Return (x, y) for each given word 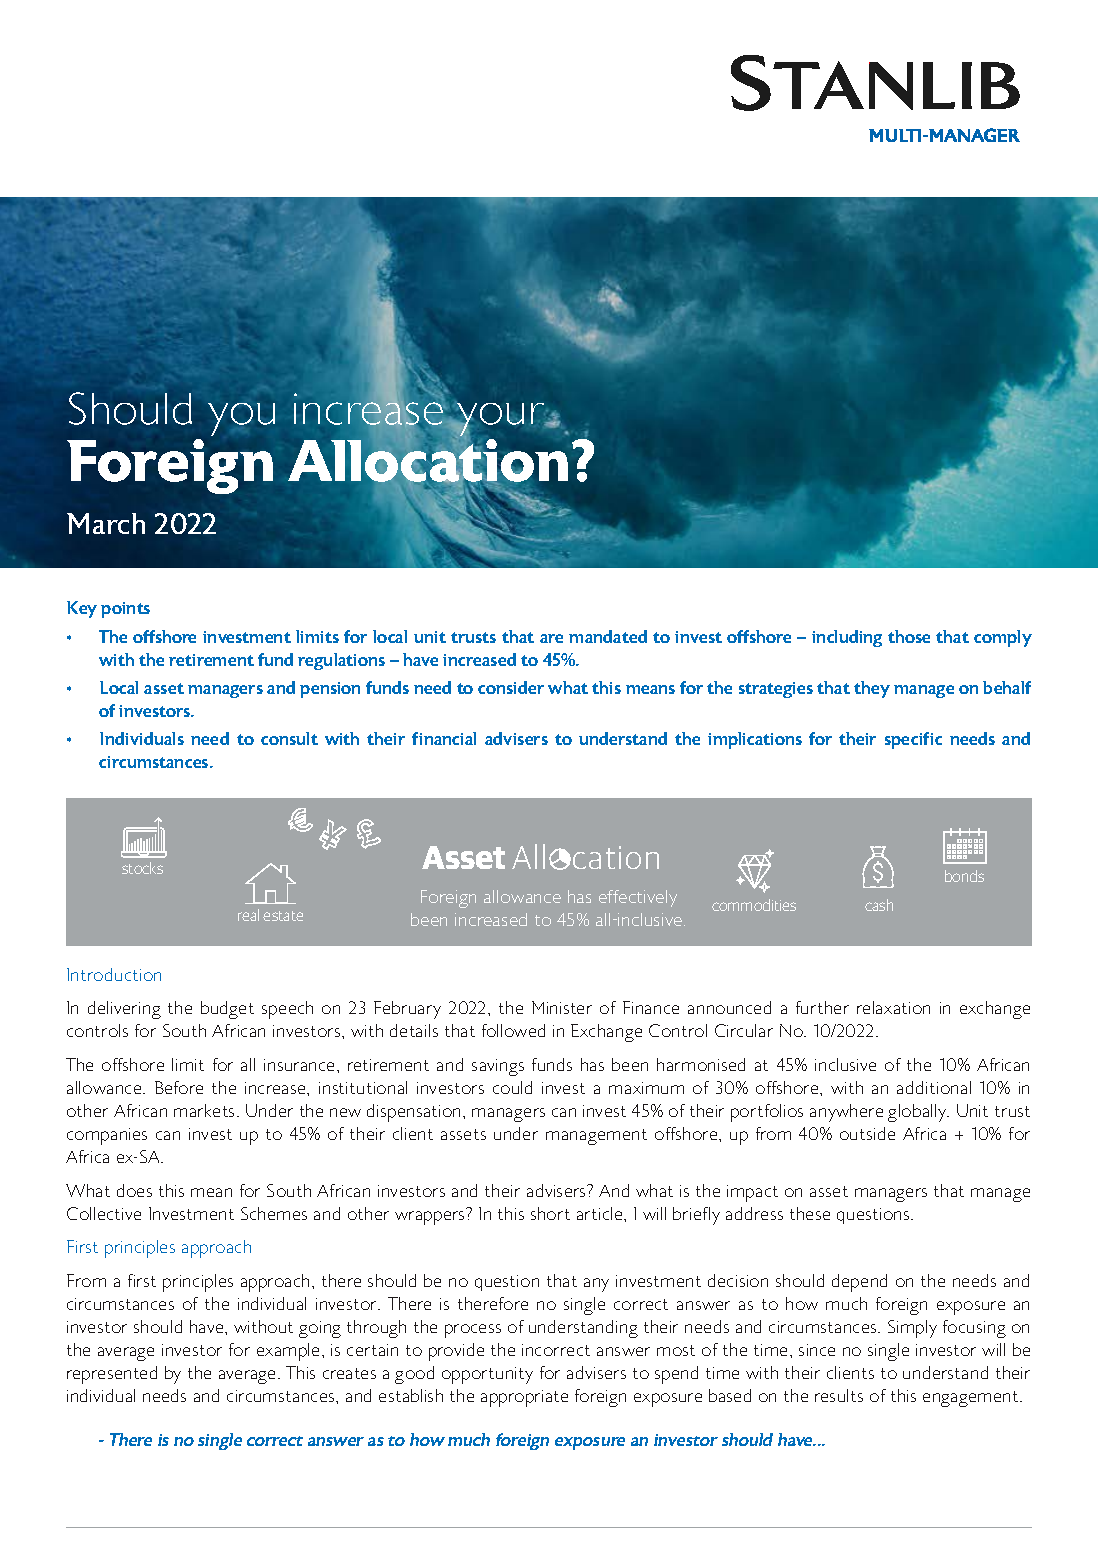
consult (289, 738)
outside (867, 1133)
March (106, 523)
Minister (562, 1007)
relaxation (893, 1007)
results (839, 1395)
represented (112, 1375)
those (909, 636)
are (551, 638)
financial (444, 738)
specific (913, 740)
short (550, 1213)
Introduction (114, 974)
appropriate (524, 1398)
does (134, 1190)
